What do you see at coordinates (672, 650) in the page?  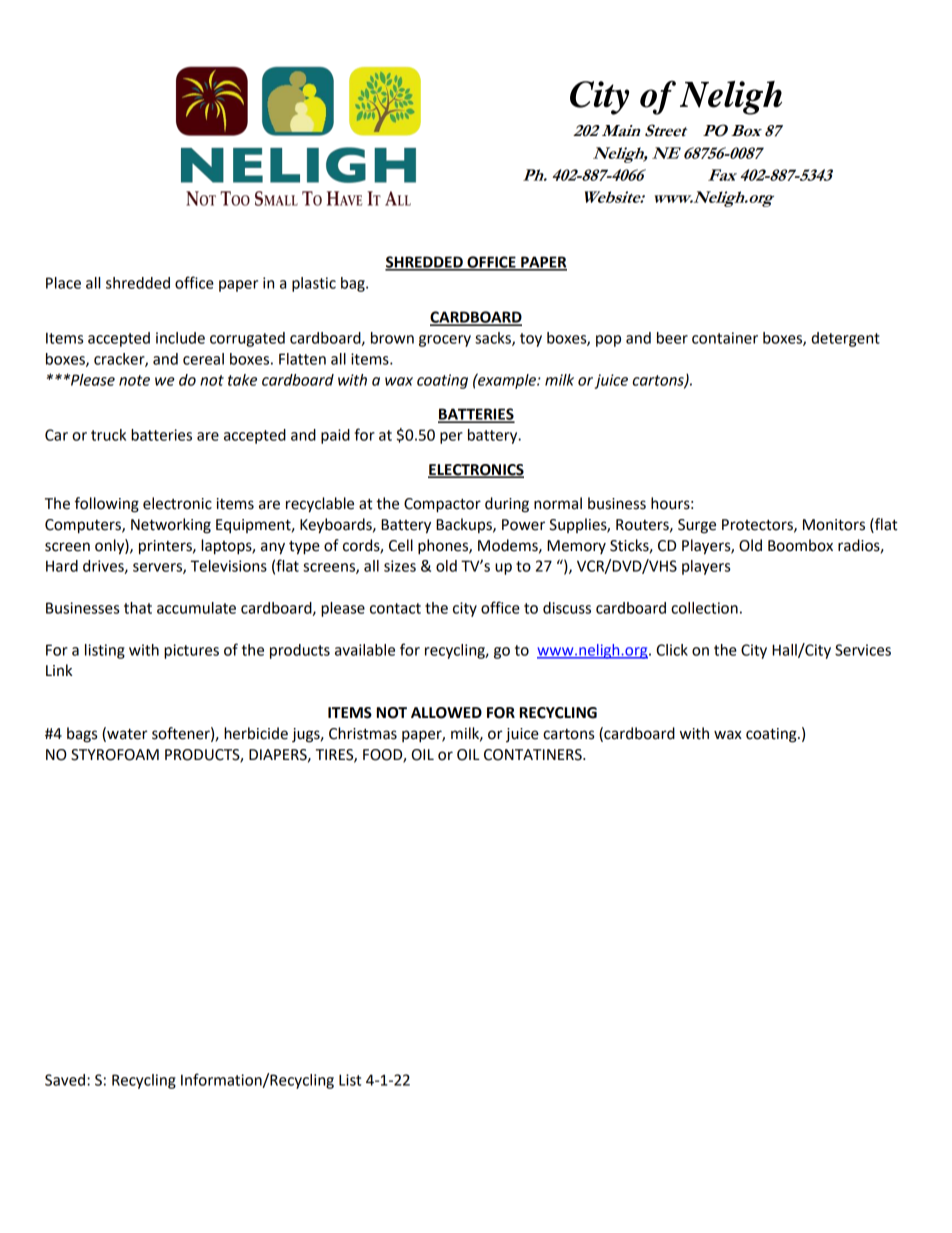 I see `Click` at bounding box center [672, 650].
